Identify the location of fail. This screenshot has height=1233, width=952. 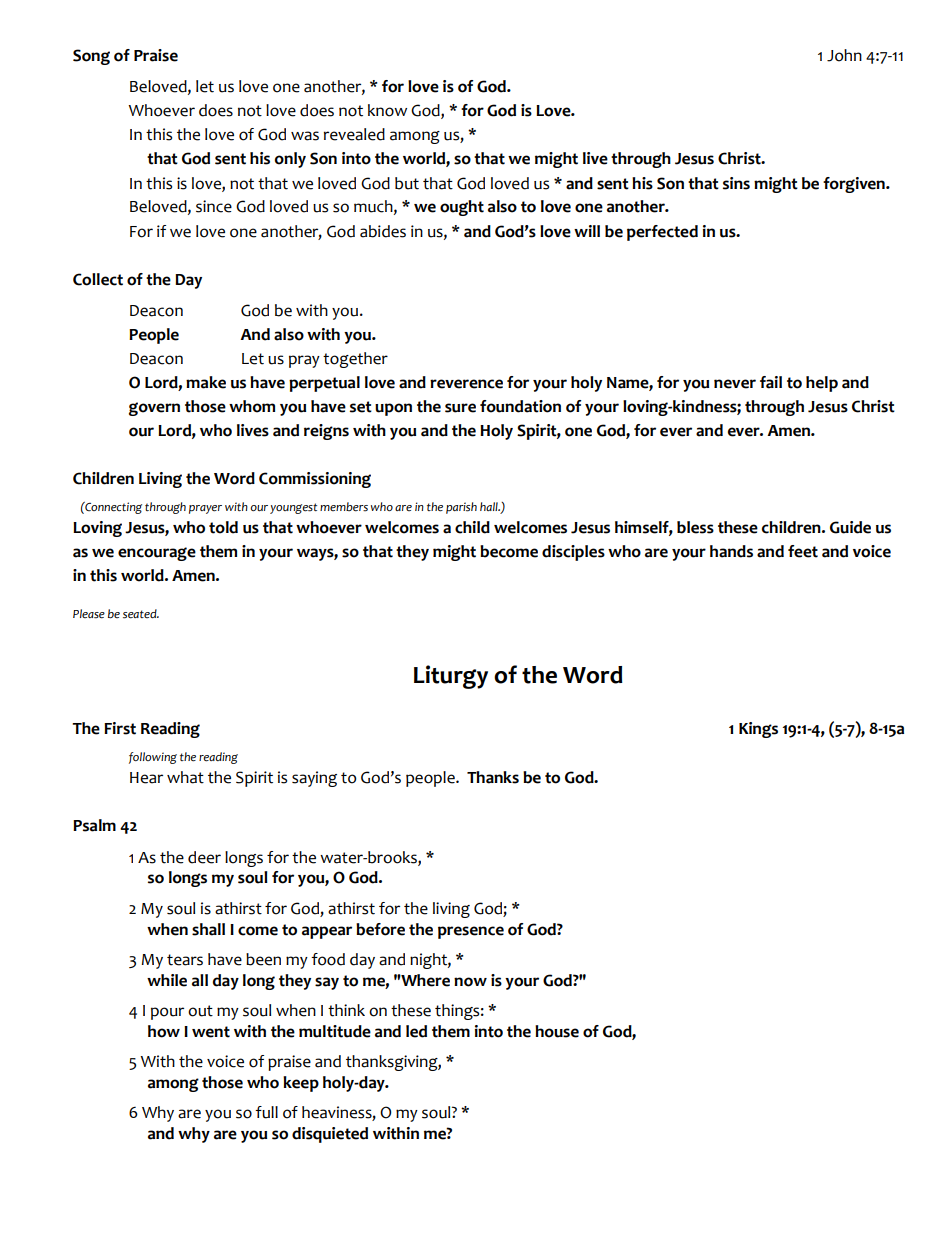
(771, 382).
